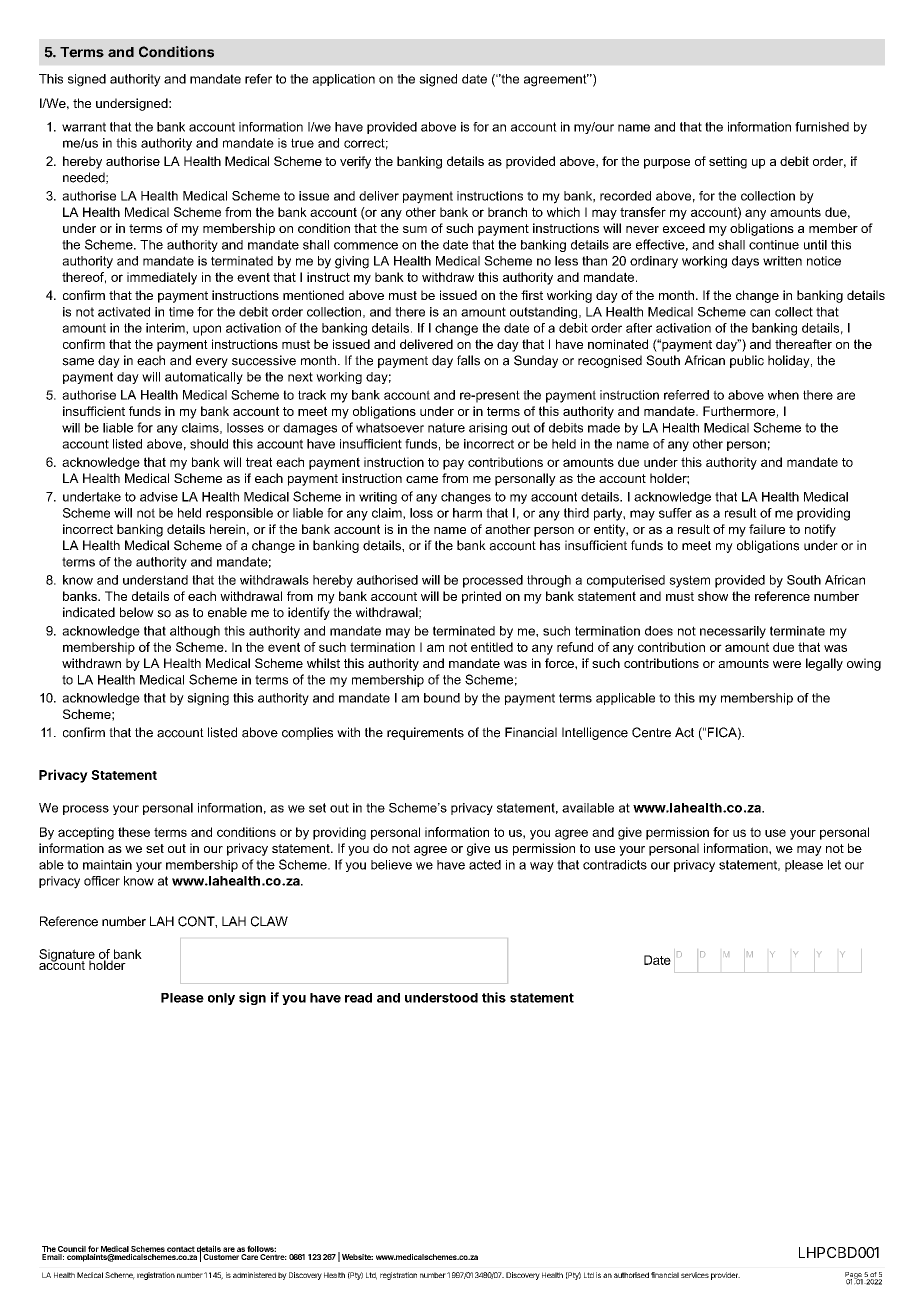  I want to click on administered, so click(254, 1275).
